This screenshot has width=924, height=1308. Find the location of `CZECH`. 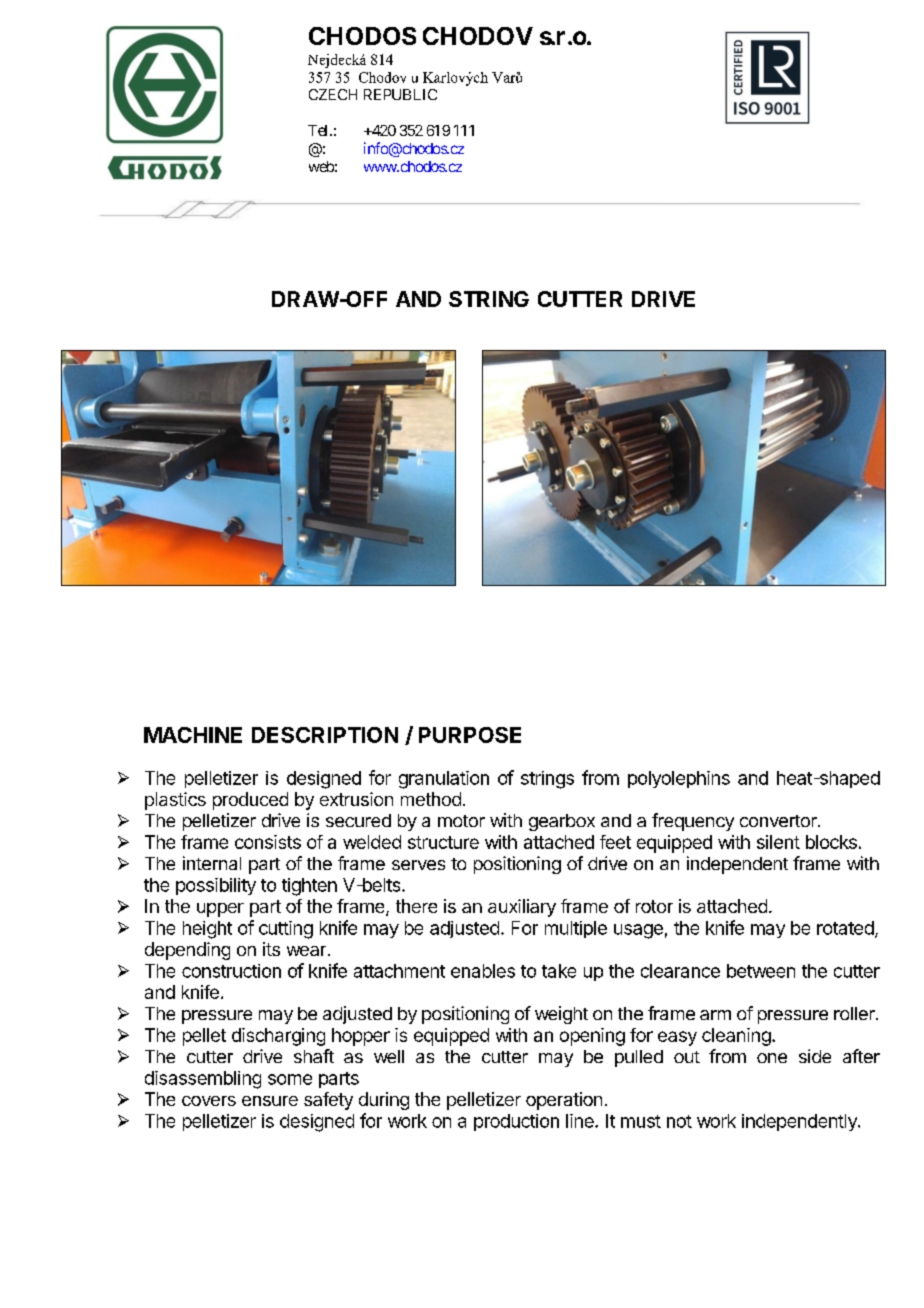

CZECH is located at coordinates (333, 94).
